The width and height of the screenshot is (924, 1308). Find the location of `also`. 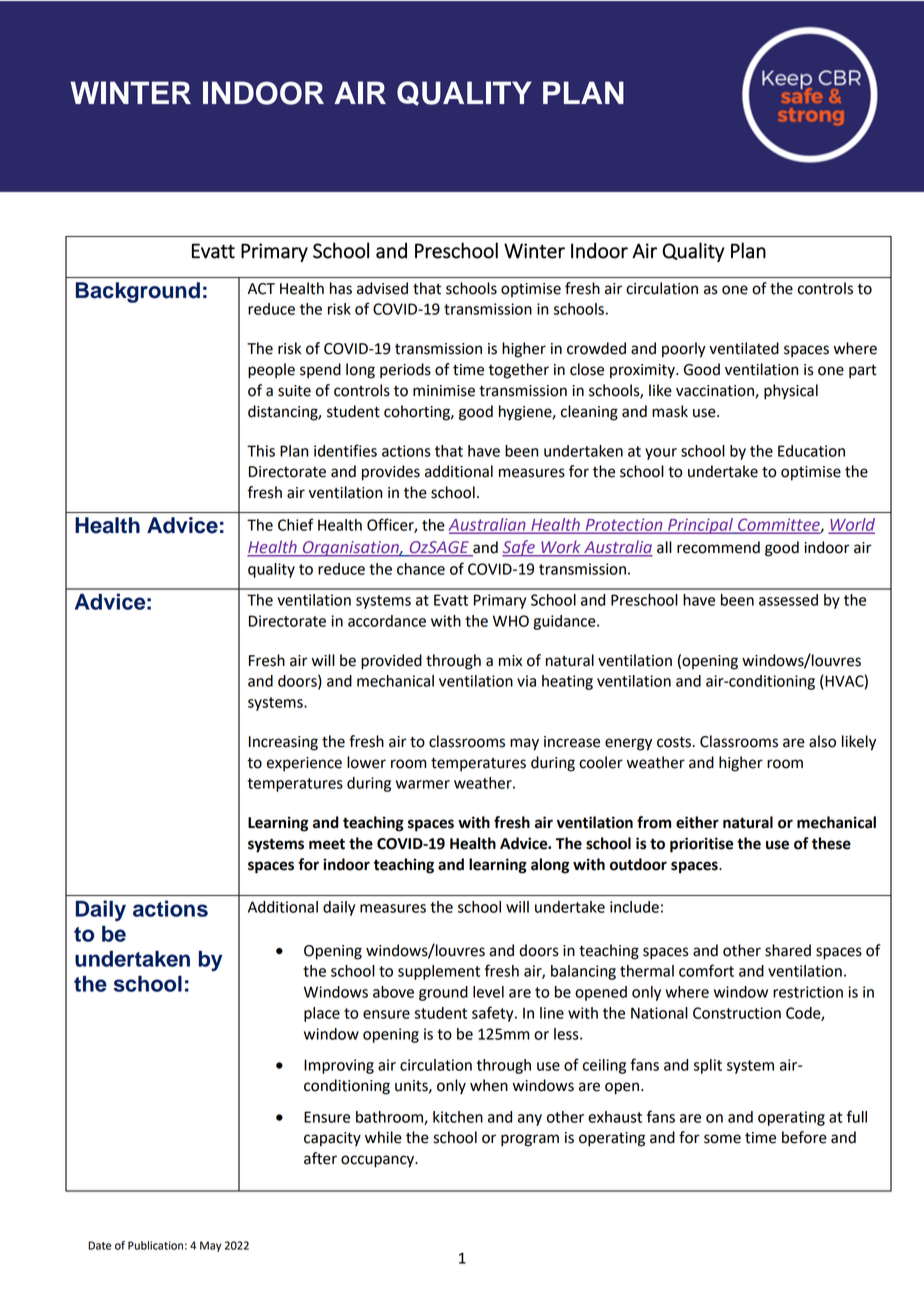

also is located at coordinates (822, 741).
